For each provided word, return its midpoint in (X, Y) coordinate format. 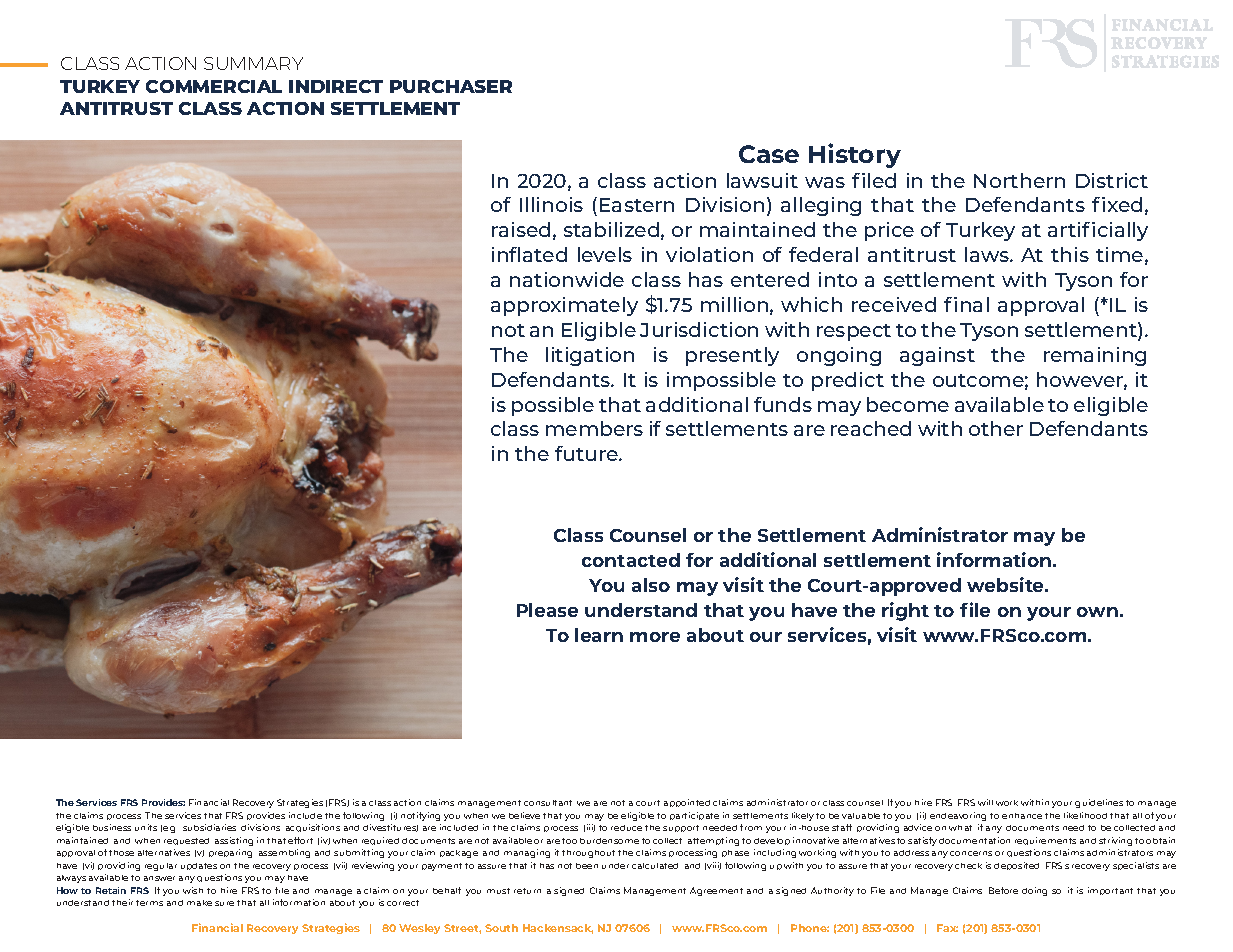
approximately (564, 306)
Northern (1019, 180)
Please (547, 610)
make (199, 903)
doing (1034, 891)
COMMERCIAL (214, 86)
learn (599, 635)
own (1097, 612)
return (527, 891)
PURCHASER (451, 86)
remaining (1095, 356)
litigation (590, 356)
